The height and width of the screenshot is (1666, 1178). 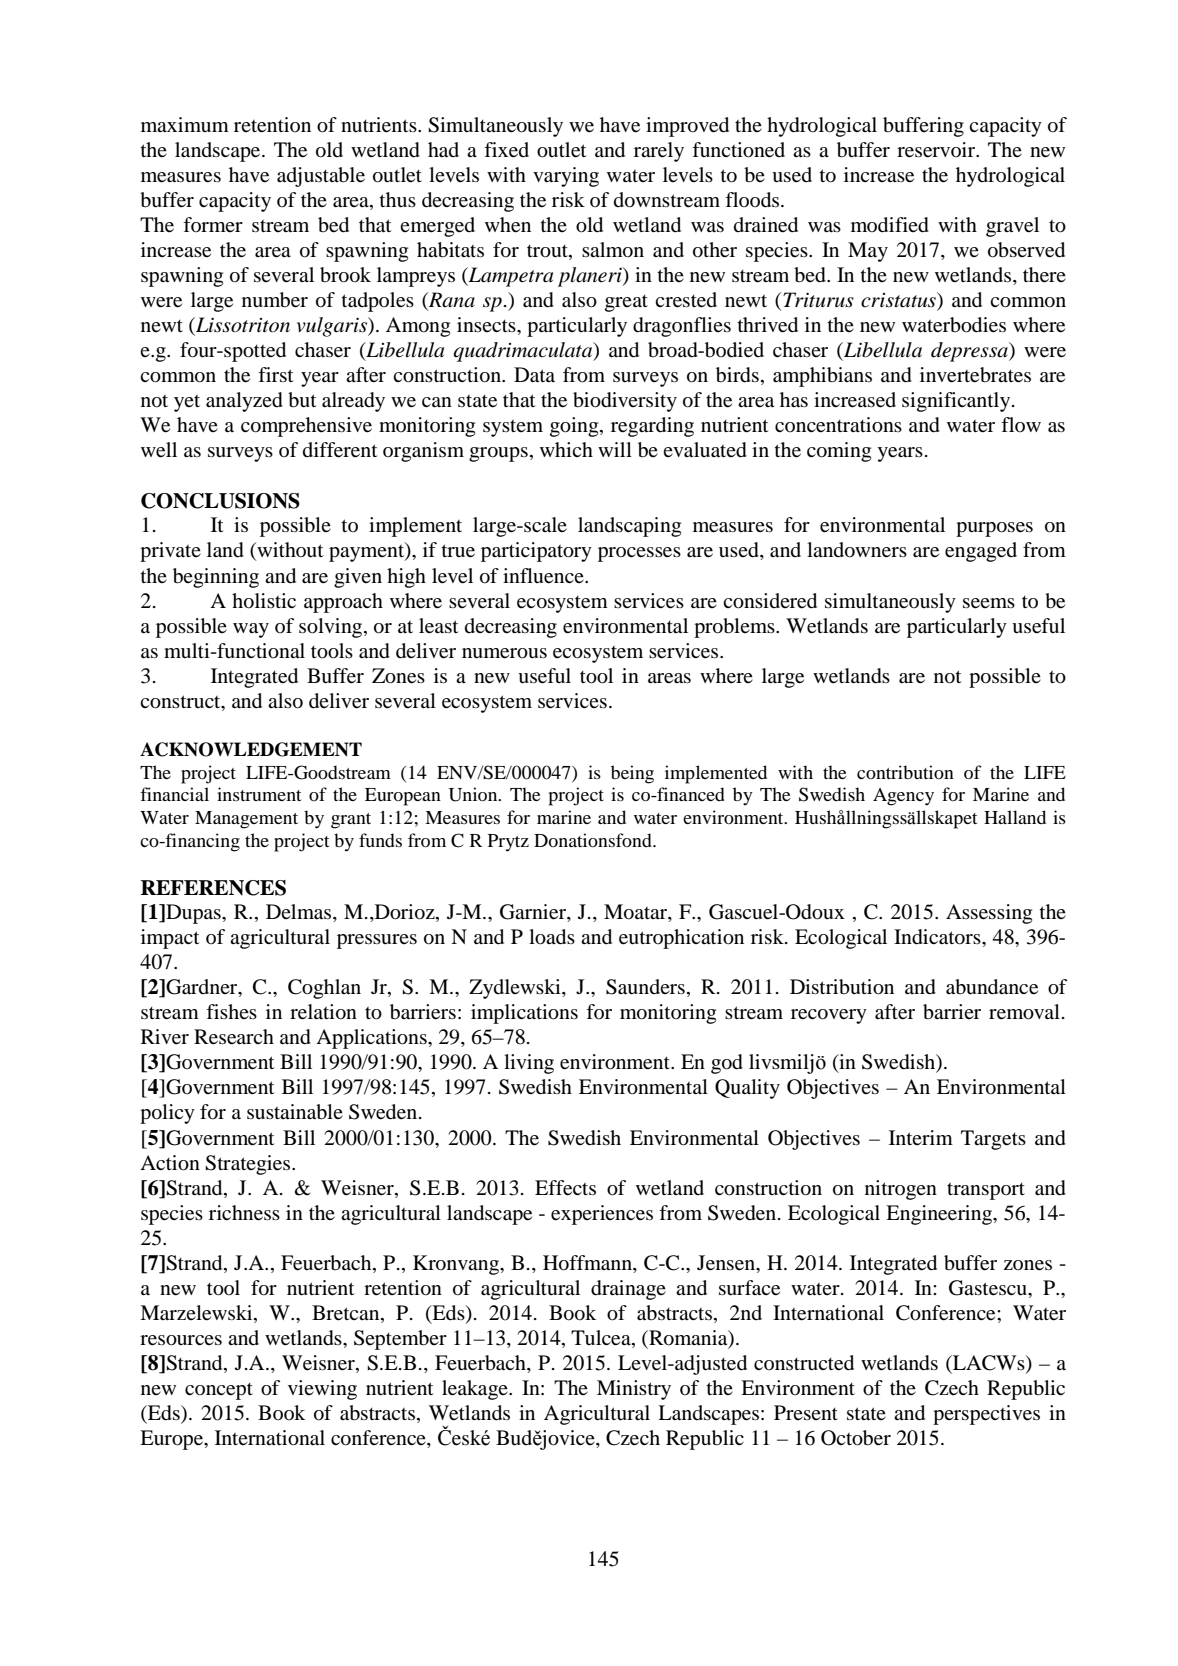 What do you see at coordinates (566, 177) in the screenshot?
I see `varying` at bounding box center [566, 177].
